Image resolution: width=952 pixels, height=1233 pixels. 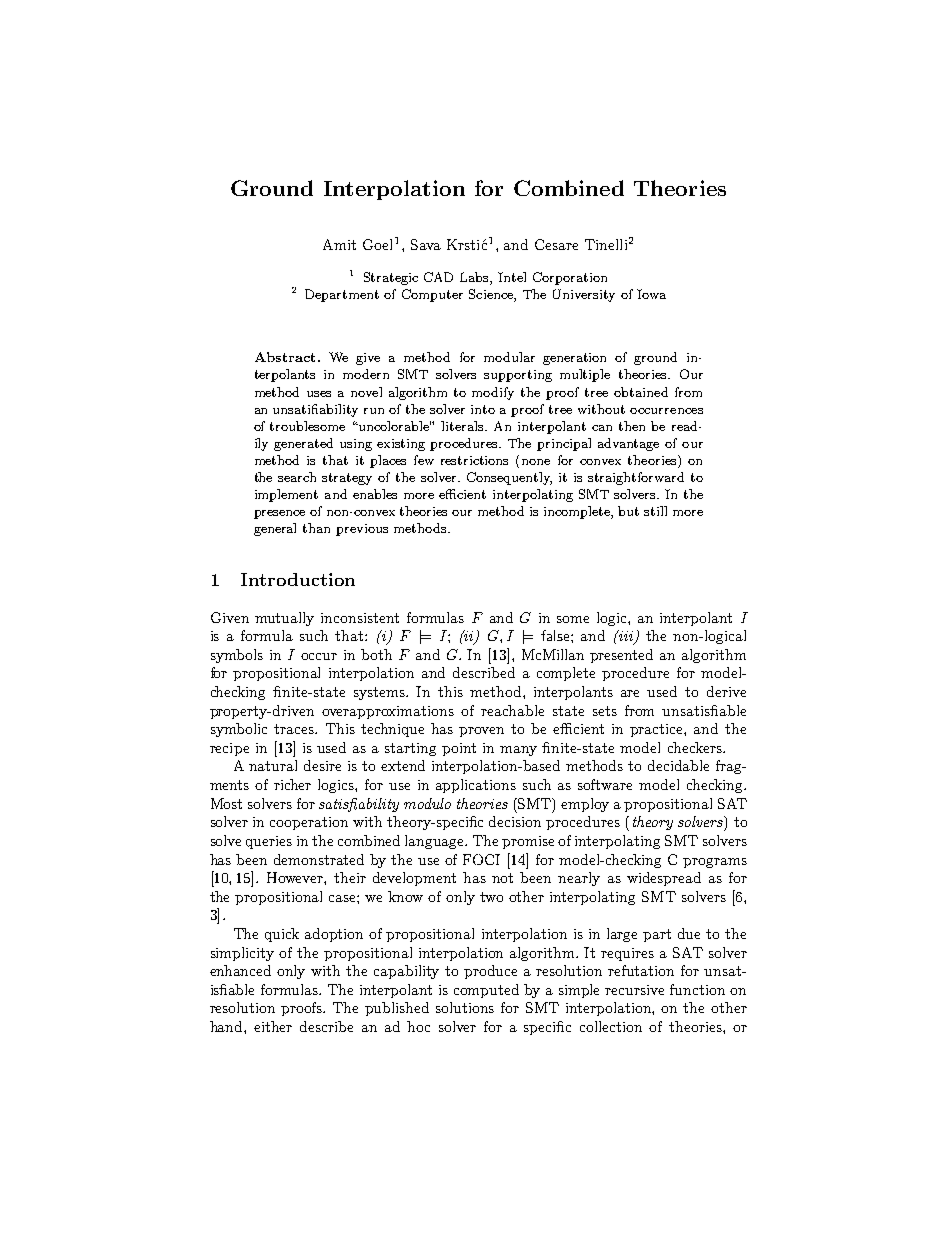 I want to click on solutions, so click(x=465, y=1007).
